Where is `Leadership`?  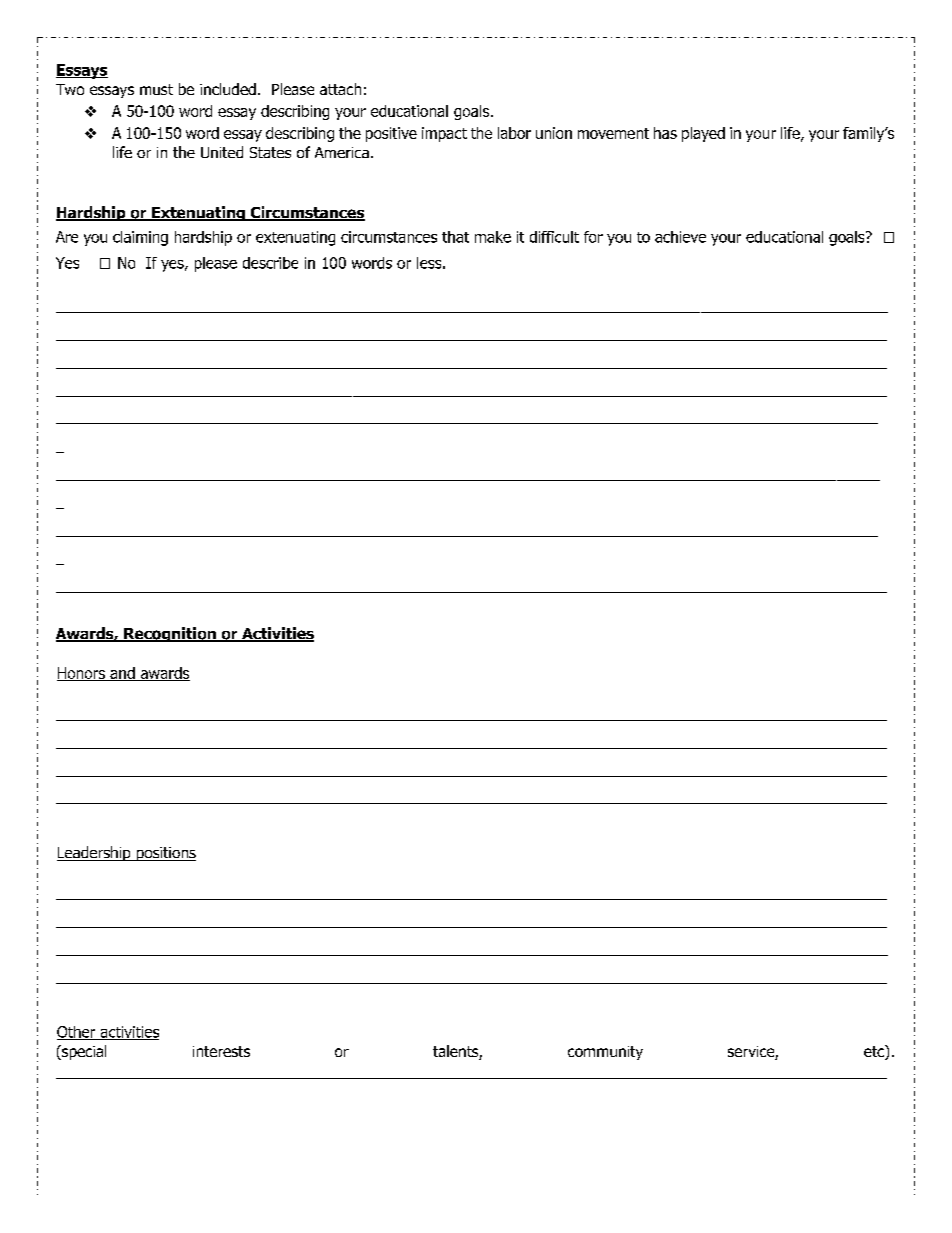 Leadership is located at coordinates (95, 853).
